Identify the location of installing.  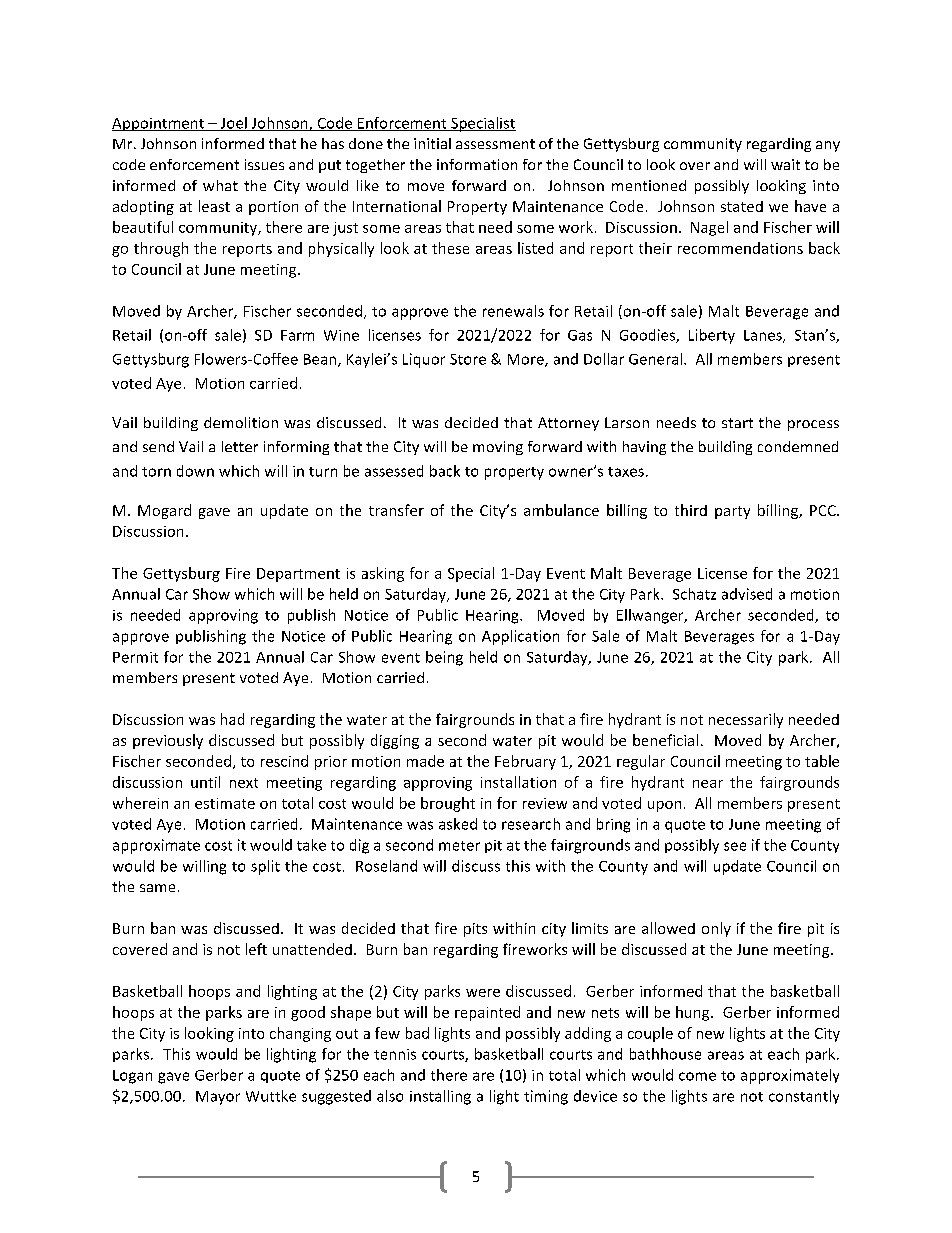
(440, 1097).
